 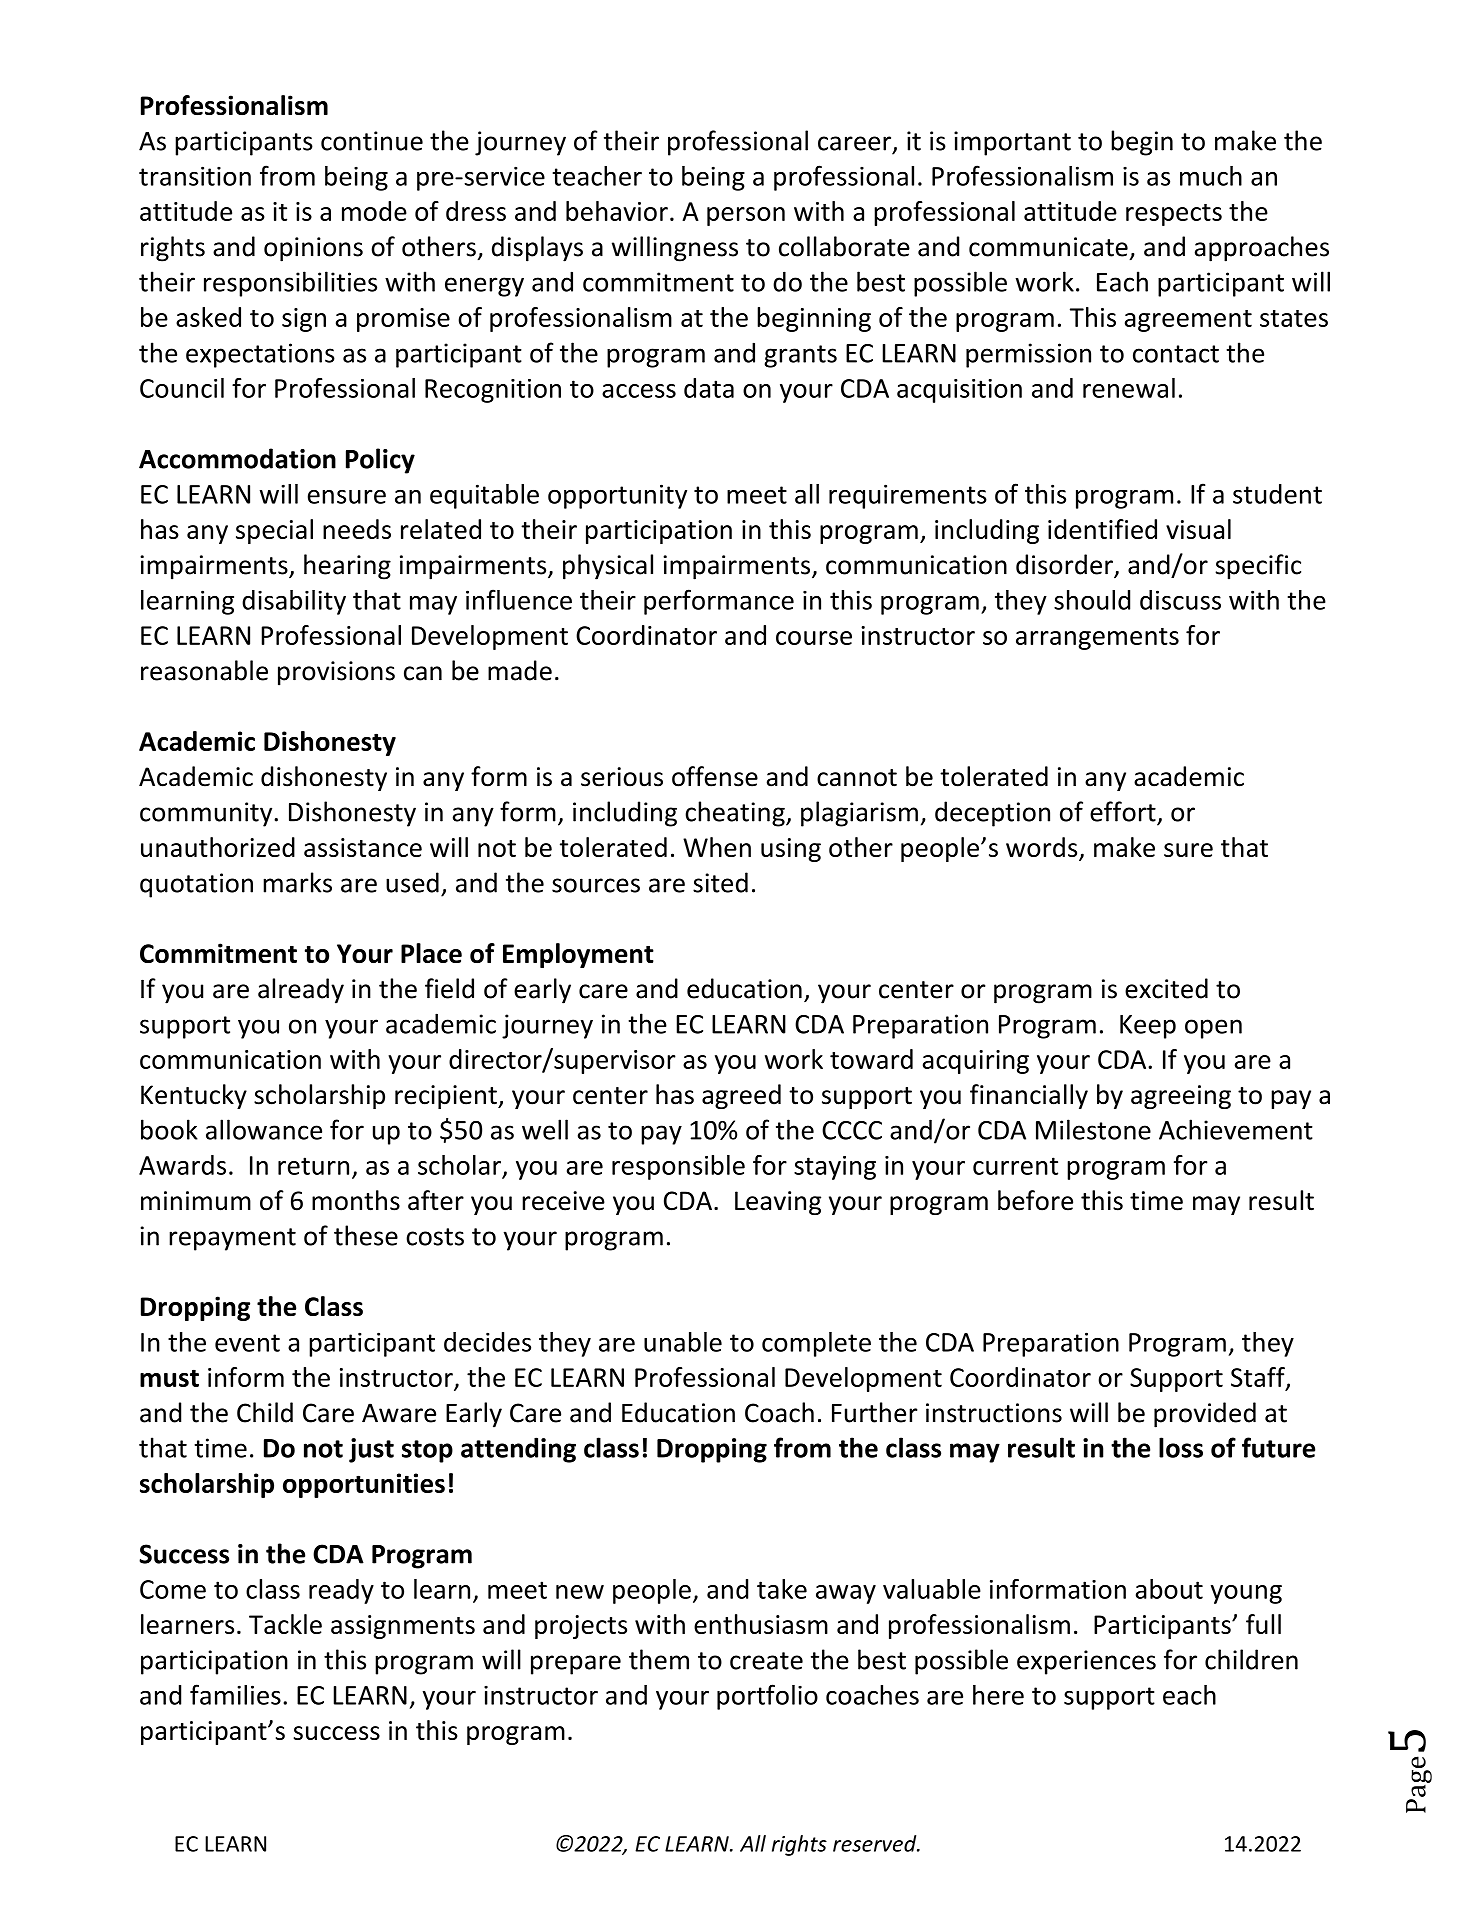 What do you see at coordinates (683, 1342) in the image?
I see `unable` at bounding box center [683, 1342].
